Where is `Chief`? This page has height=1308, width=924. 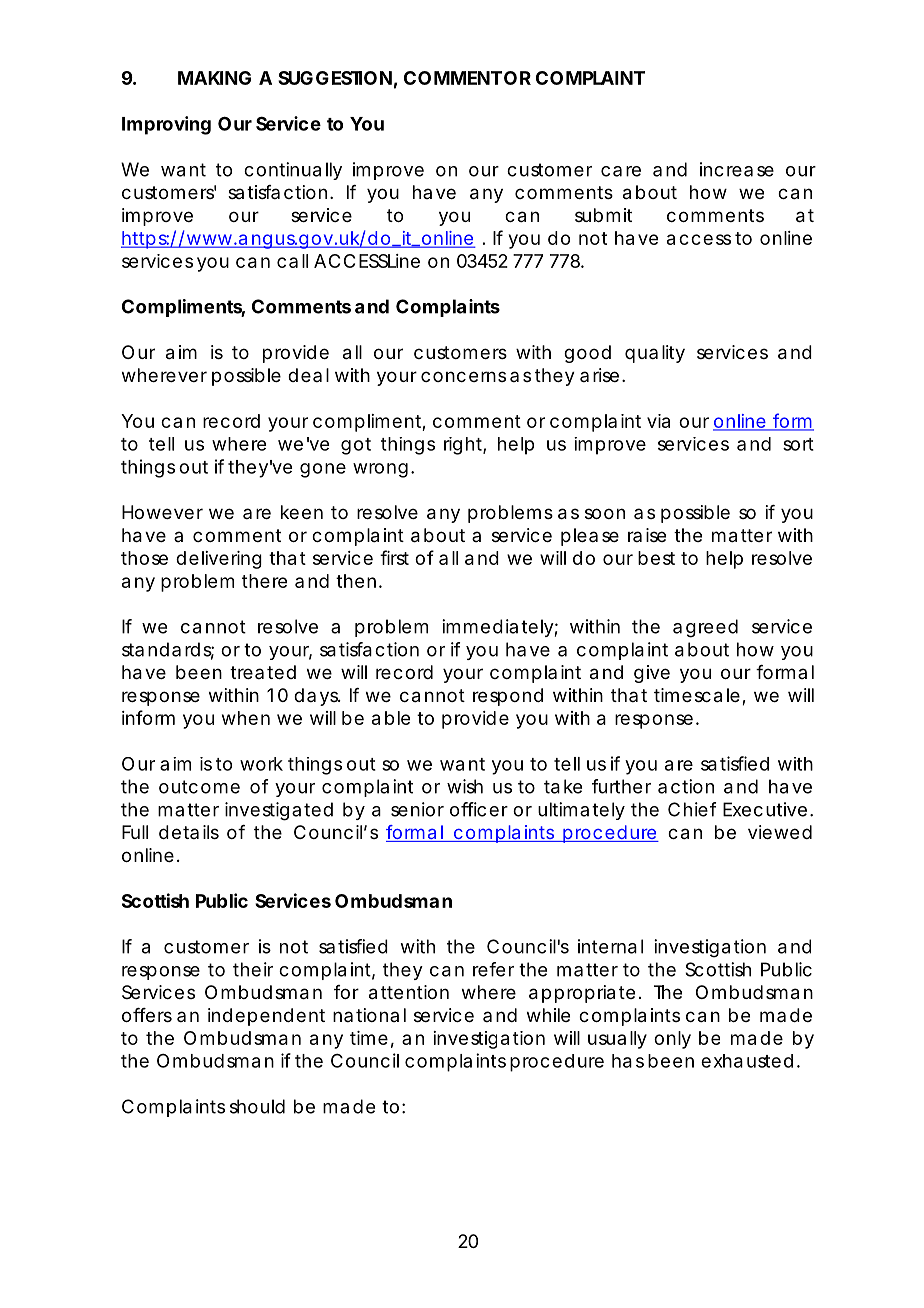 Chief is located at coordinates (692, 809).
